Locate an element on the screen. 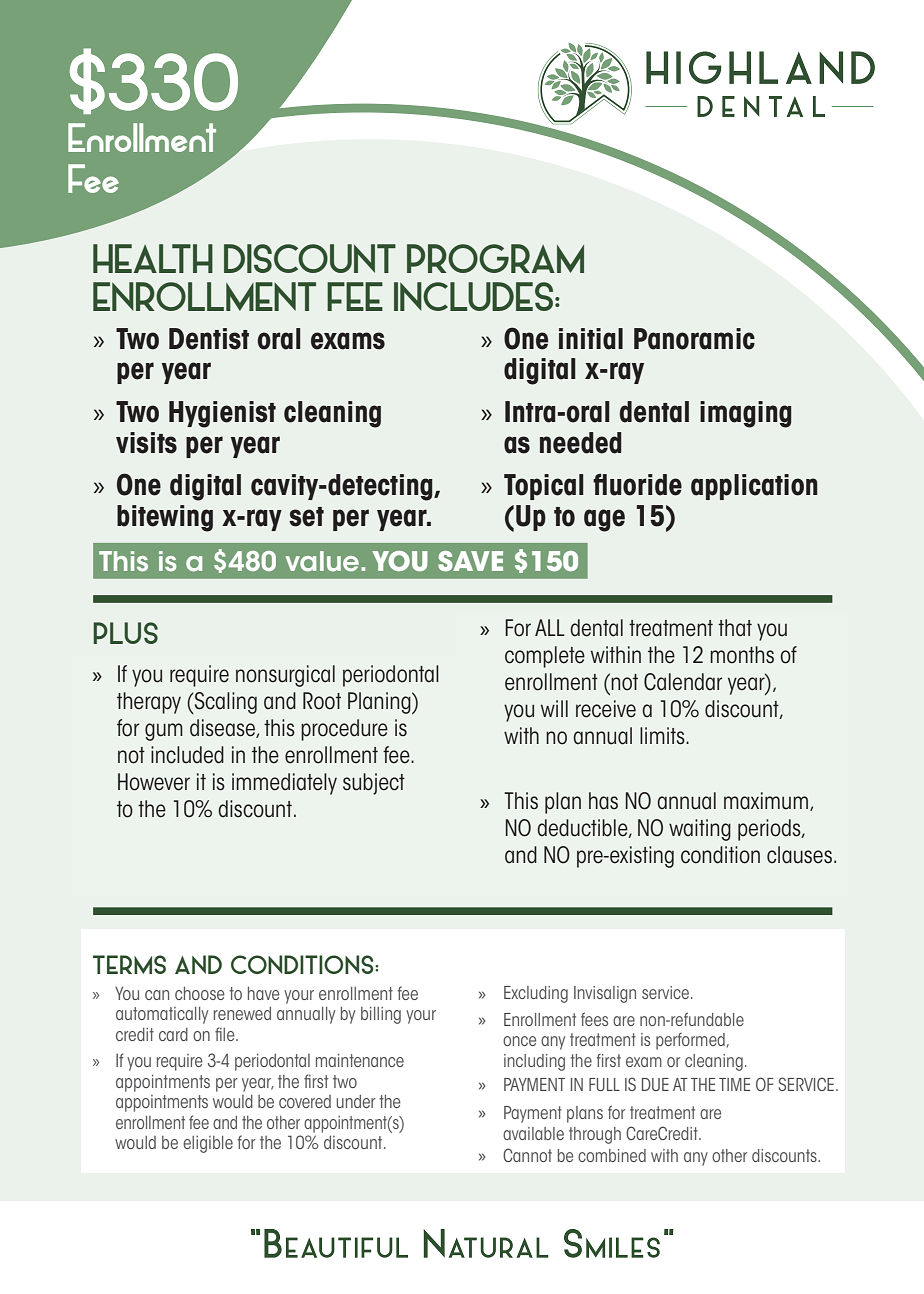 This screenshot has height=1294, width=924. initial is located at coordinates (591, 339).
